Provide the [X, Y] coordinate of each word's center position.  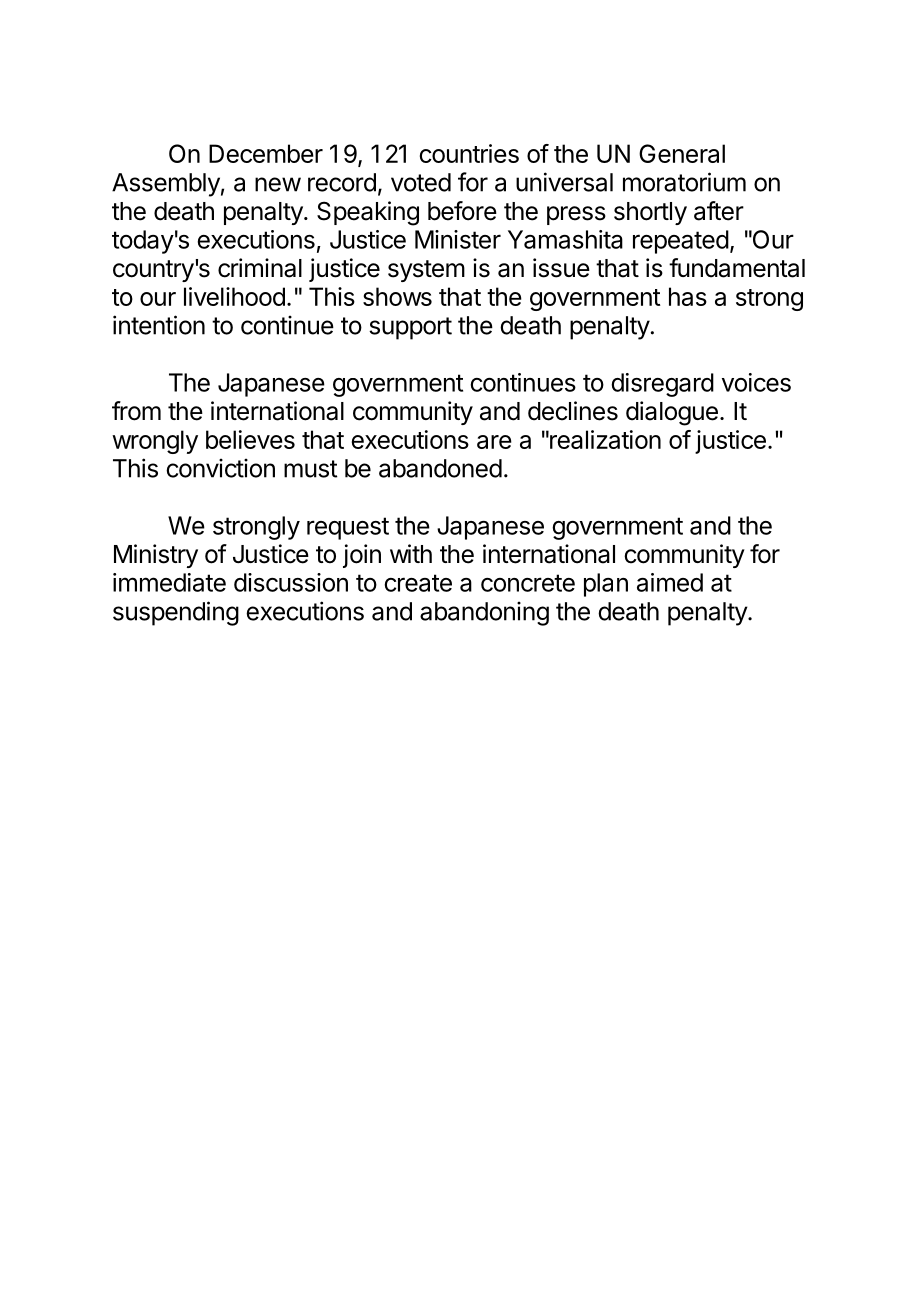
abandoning [484, 613]
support [410, 328]
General [682, 153]
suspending [176, 613]
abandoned [440, 468]
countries [469, 153]
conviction [220, 468]
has [688, 296]
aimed [670, 582]
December [266, 153]
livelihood [234, 296]
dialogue [672, 413]
